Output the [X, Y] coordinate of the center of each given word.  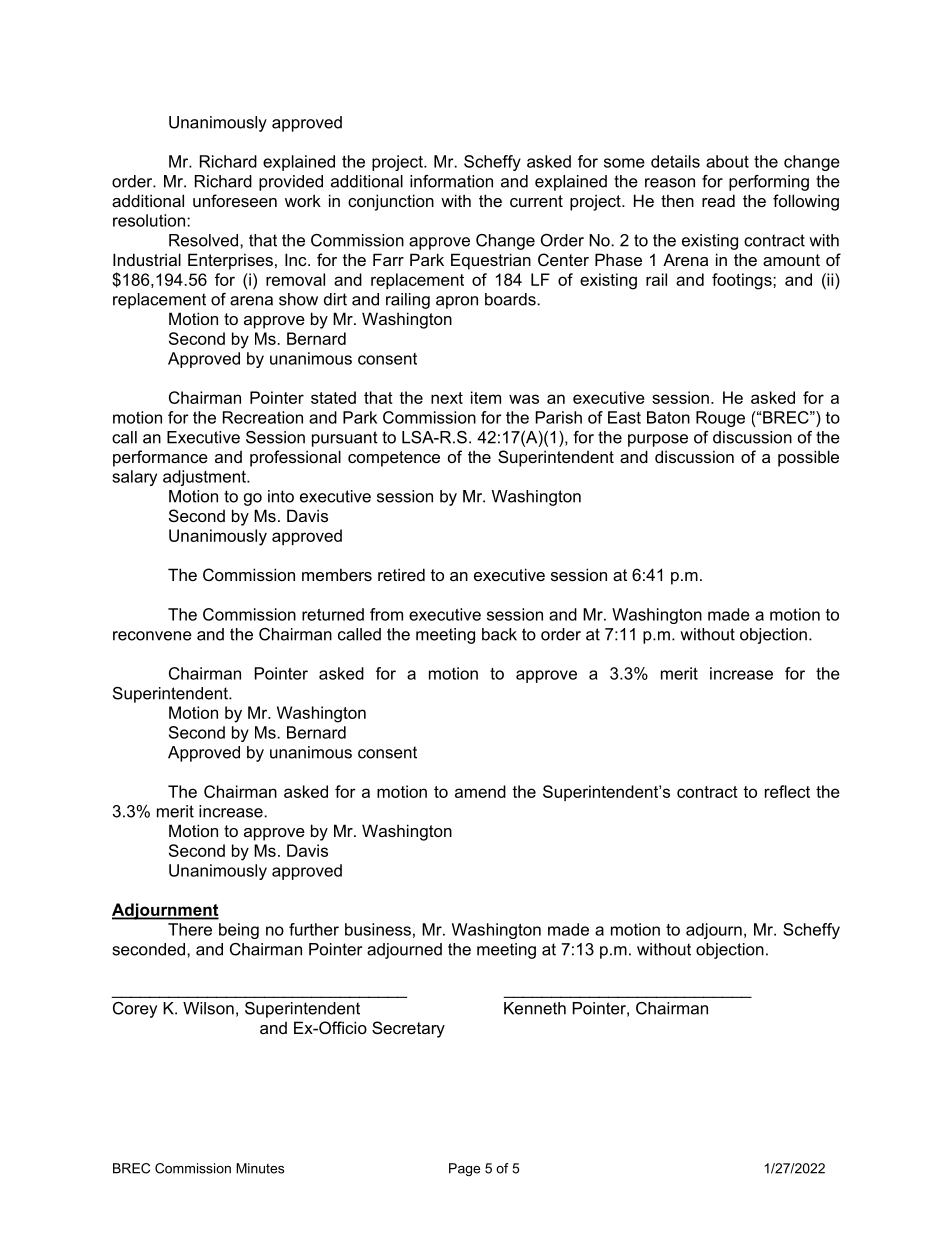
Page [464, 1169]
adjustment [205, 478]
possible [808, 458]
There [190, 929]
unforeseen [235, 200]
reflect [787, 791]
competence [394, 459]
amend [480, 791]
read [718, 200]
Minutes [260, 1168]
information [451, 181]
